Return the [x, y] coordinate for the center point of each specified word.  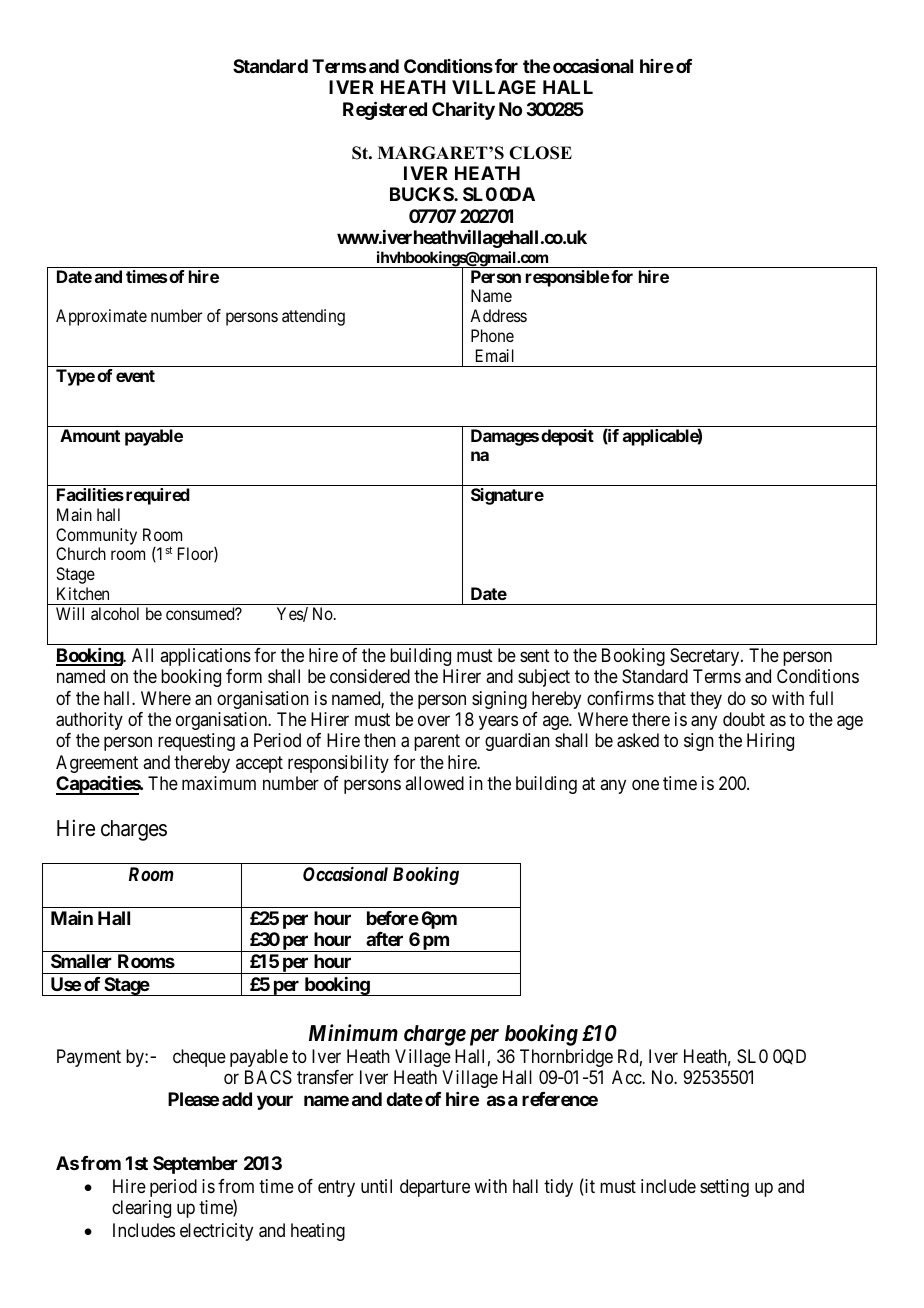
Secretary [706, 657]
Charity [463, 111]
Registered [385, 110]
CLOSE [540, 153]
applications [205, 657]
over [434, 720]
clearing [141, 1209]
